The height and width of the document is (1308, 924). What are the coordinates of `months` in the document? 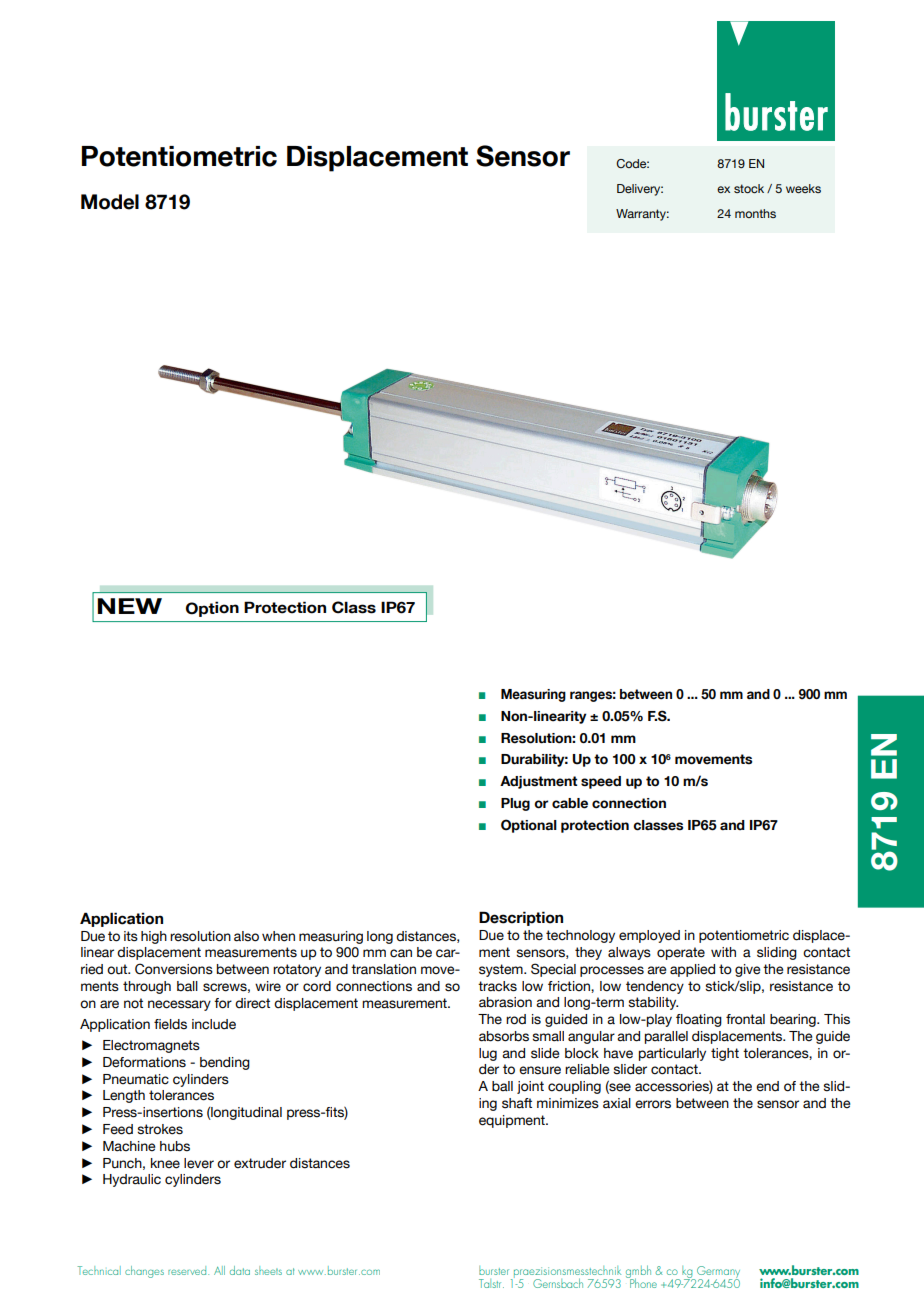 It's located at (755, 213).
